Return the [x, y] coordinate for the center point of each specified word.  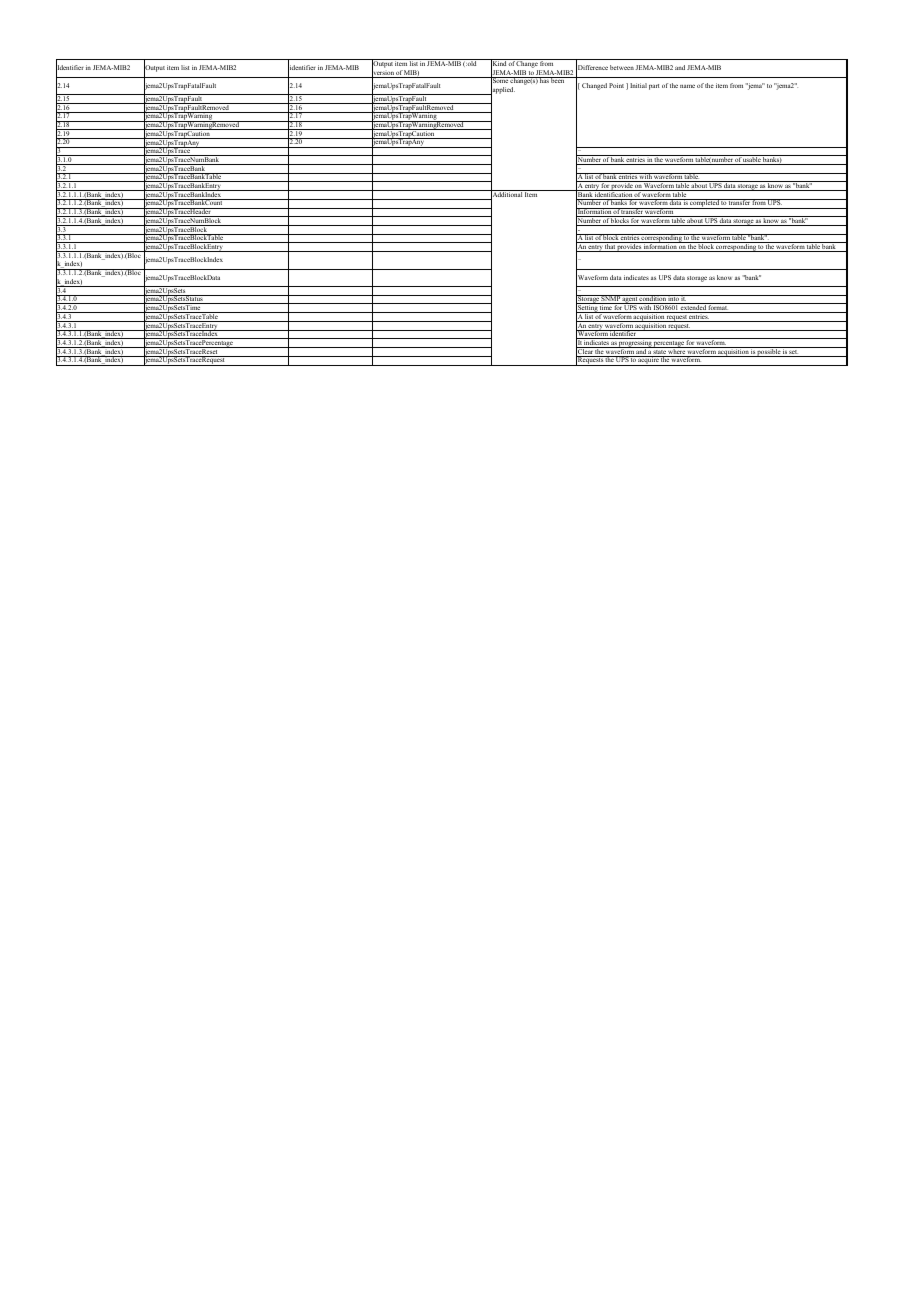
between [622, 67]
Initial [638, 85]
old [472, 62]
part [654, 87]
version [383, 73]
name [687, 86]
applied [502, 91]
